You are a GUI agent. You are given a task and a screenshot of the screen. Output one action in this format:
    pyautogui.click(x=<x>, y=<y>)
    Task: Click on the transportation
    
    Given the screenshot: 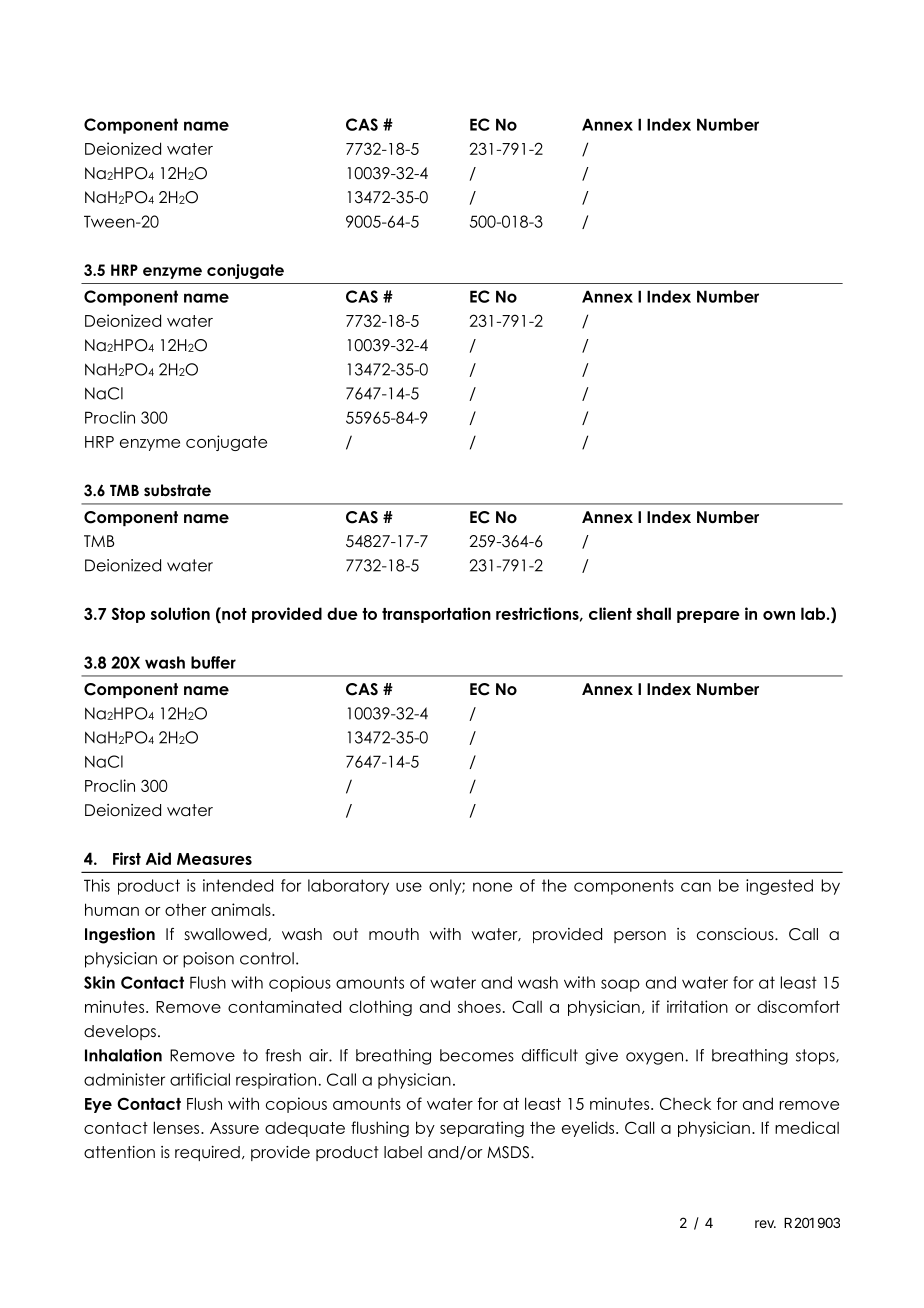 What is the action you would take?
    pyautogui.click(x=436, y=615)
